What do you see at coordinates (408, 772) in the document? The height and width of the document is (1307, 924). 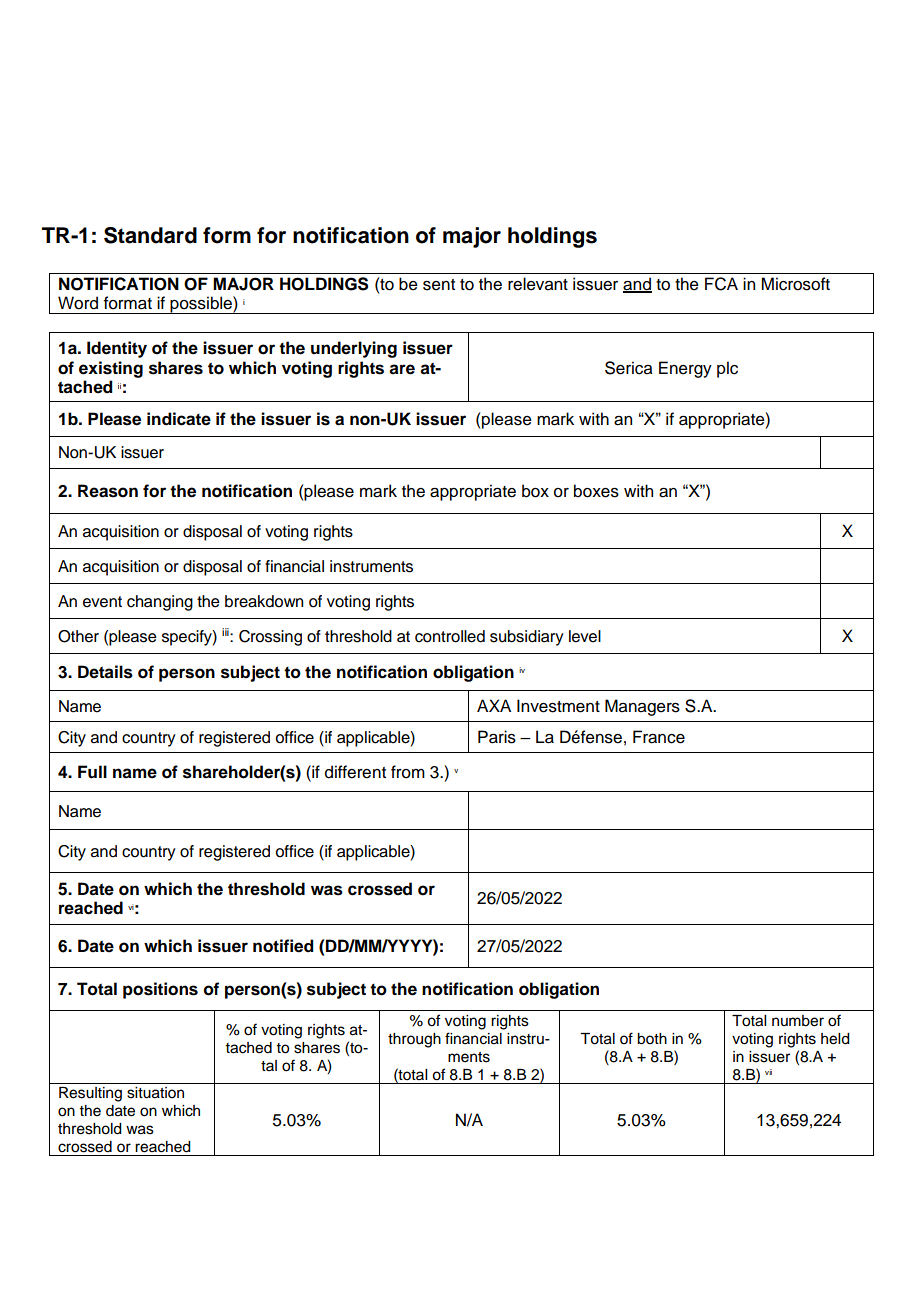 I see `from` at bounding box center [408, 772].
